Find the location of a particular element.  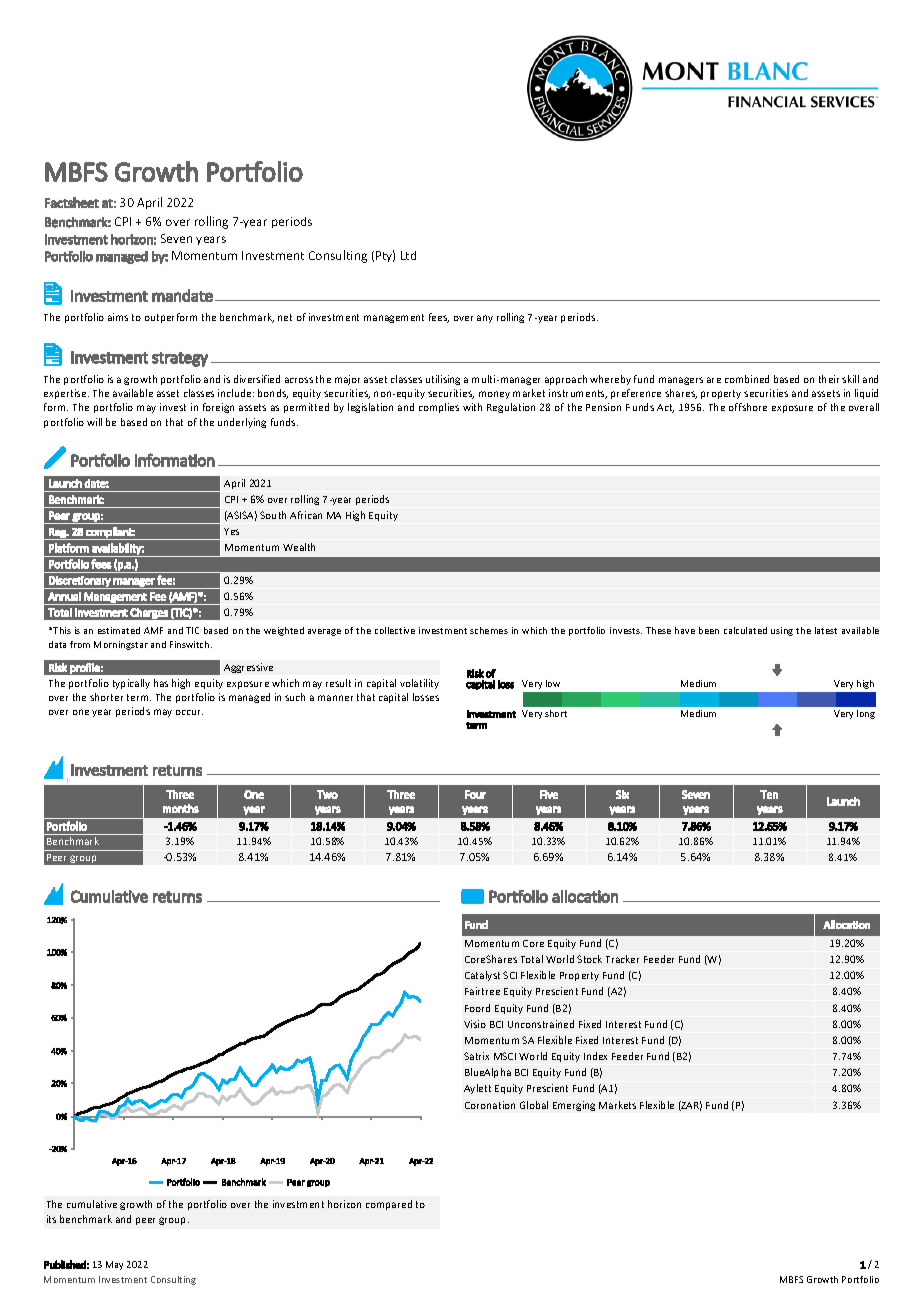

offshore is located at coordinates (748, 407).
